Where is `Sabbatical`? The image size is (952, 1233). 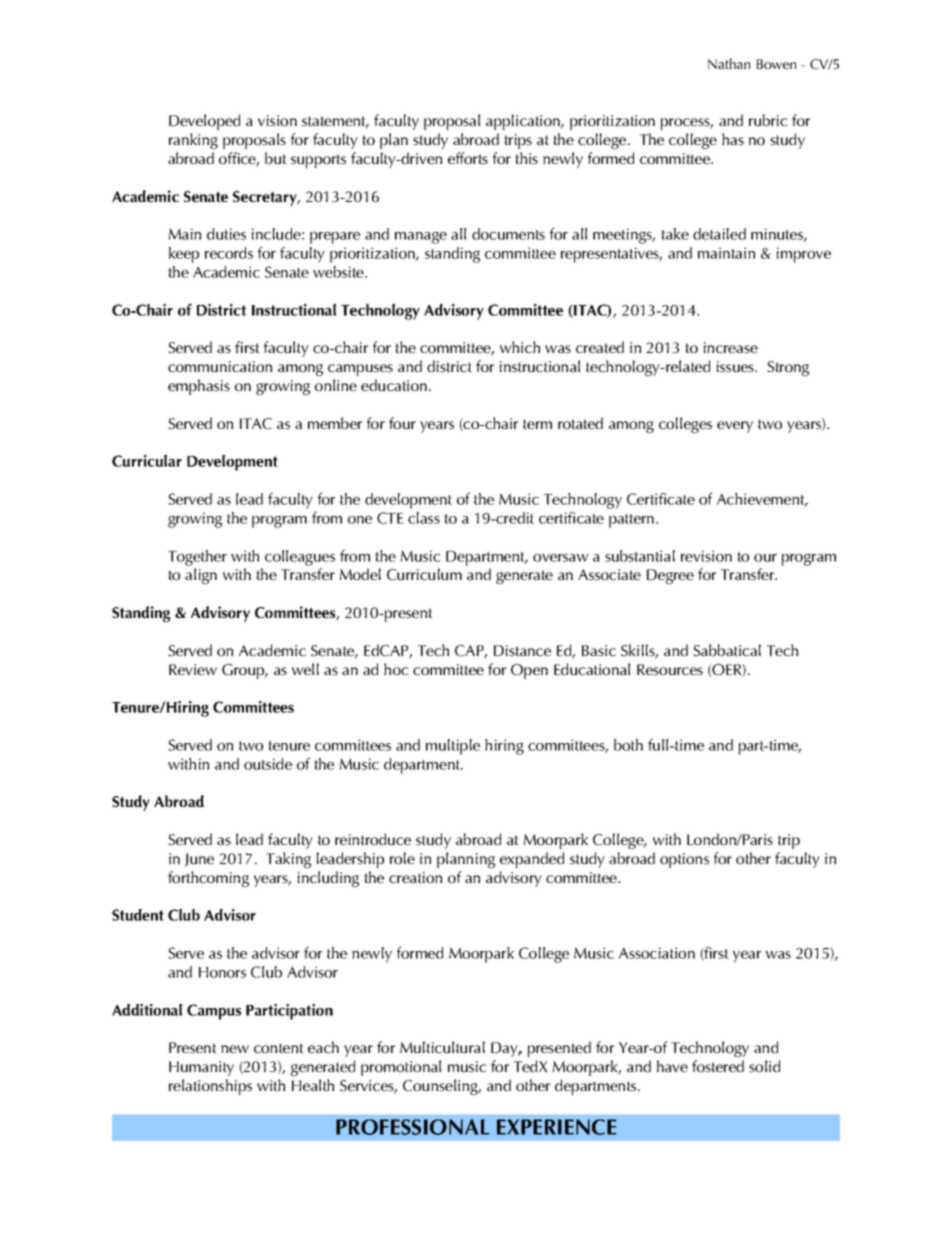
Sabbatical is located at coordinates (727, 650).
